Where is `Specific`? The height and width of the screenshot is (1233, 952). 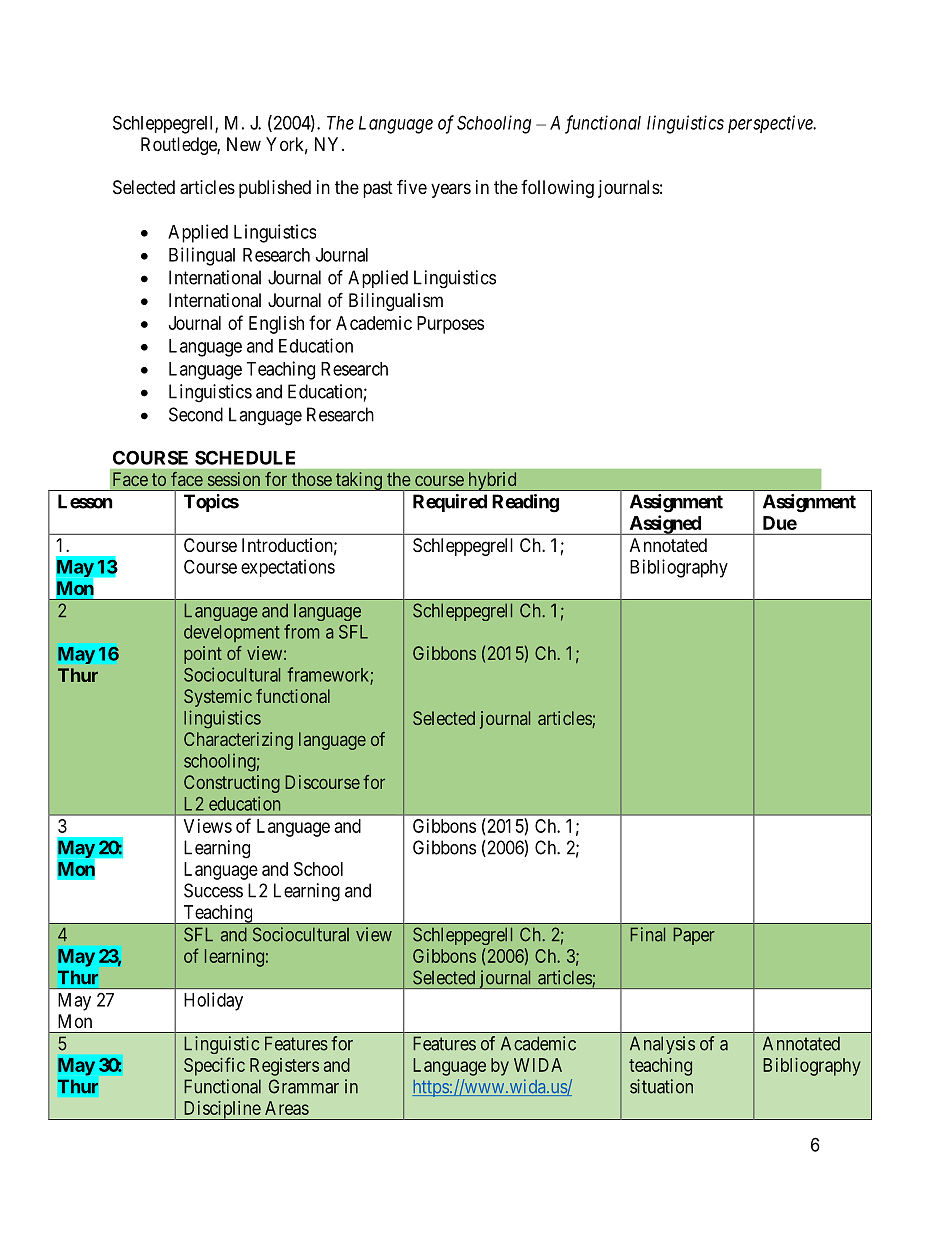
Specific is located at coordinates (214, 1066).
